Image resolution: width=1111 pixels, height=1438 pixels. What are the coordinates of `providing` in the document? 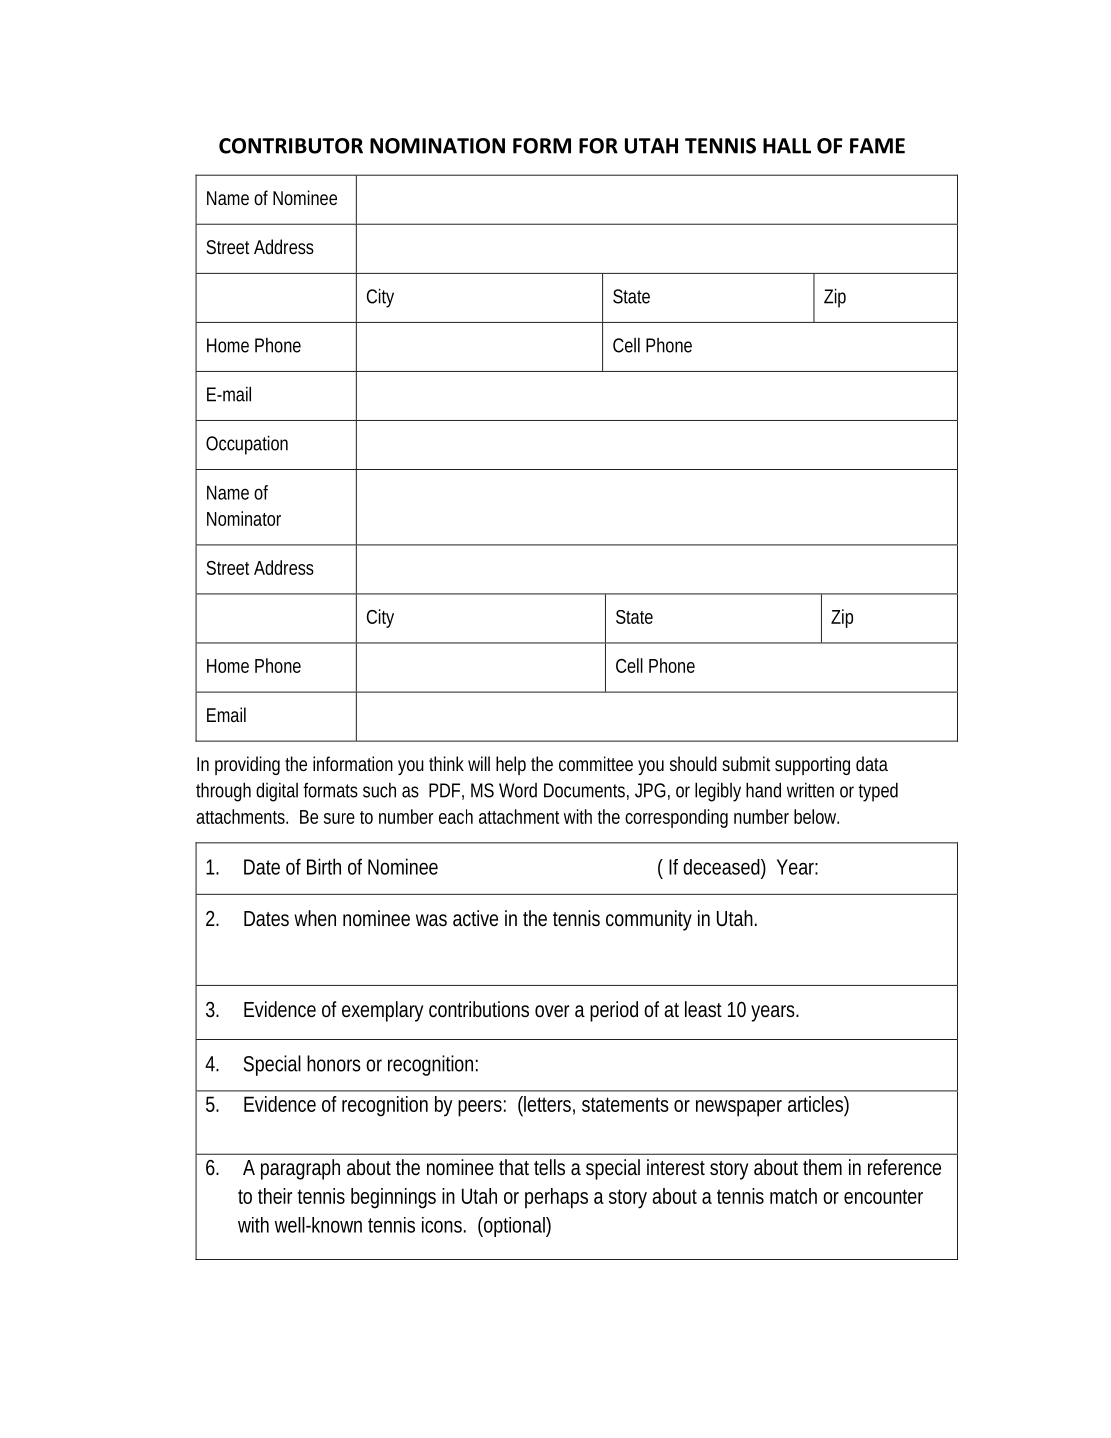 It's located at (247, 765).
